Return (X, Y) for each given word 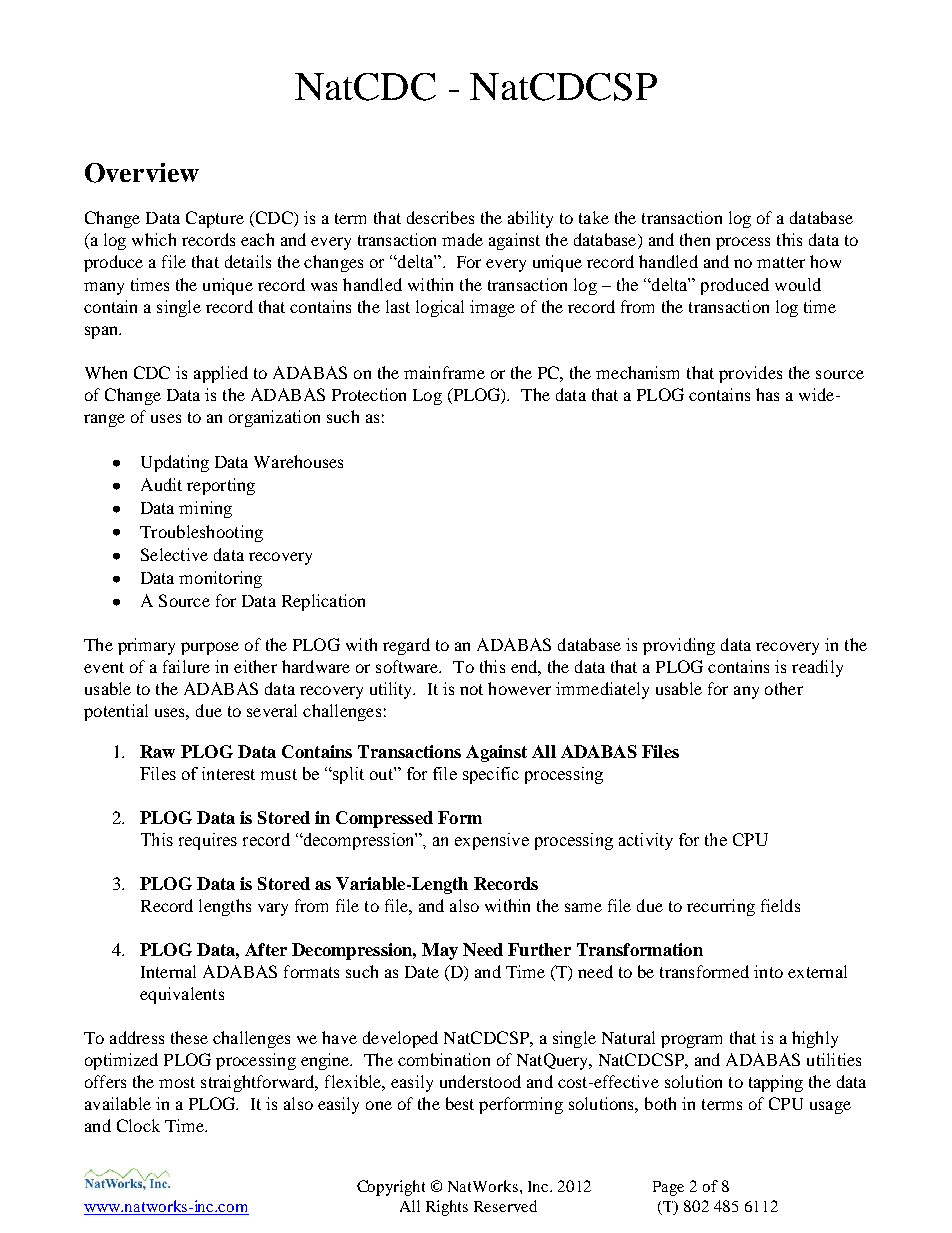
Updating (175, 463)
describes (440, 217)
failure (186, 666)
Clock (138, 1125)
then (695, 239)
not (471, 689)
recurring (721, 907)
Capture (215, 219)
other (784, 688)
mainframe (444, 372)
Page (668, 1188)
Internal (168, 971)
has (767, 394)
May (440, 951)
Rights (447, 1208)
